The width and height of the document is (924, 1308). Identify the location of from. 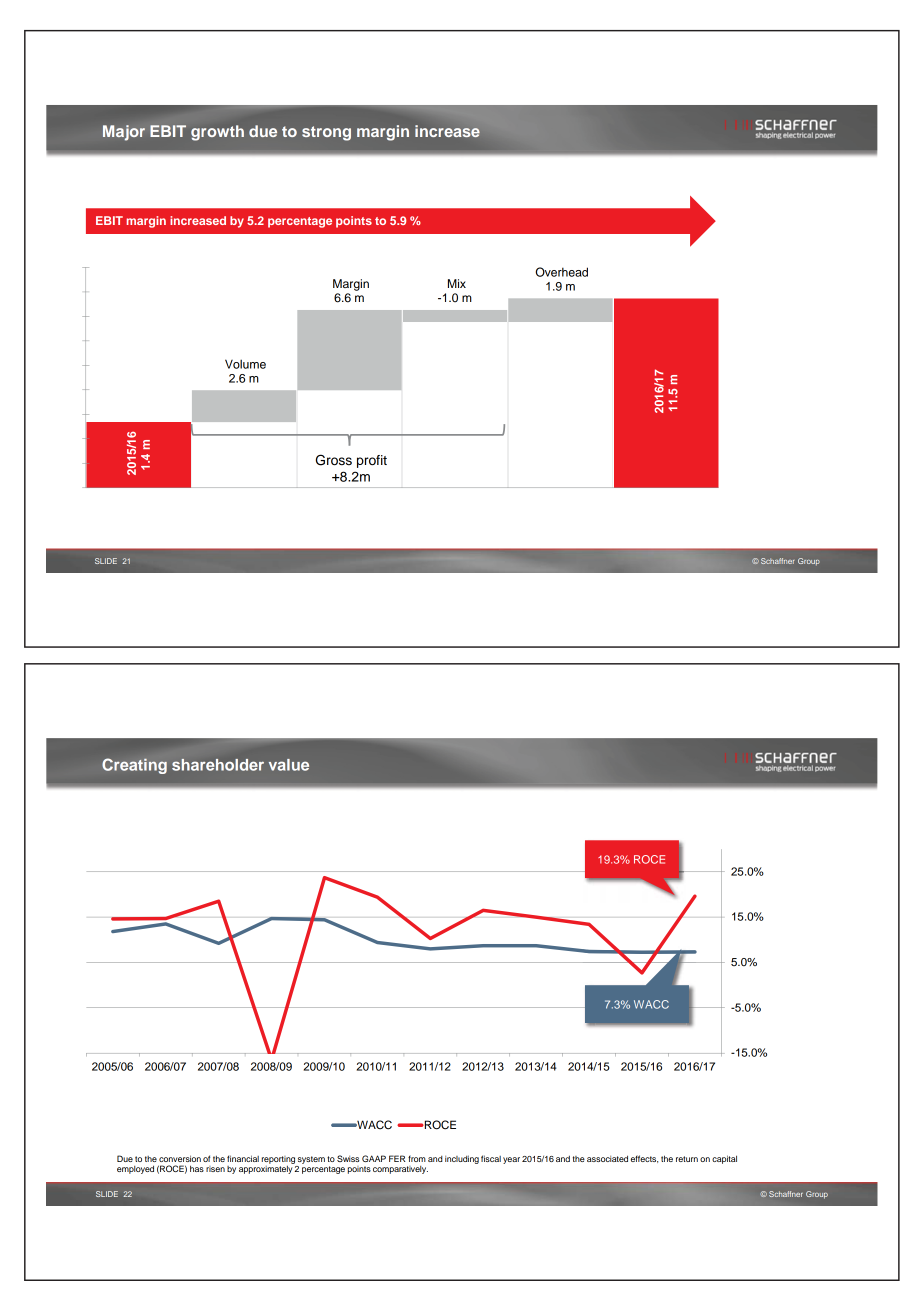
(417, 1158).
